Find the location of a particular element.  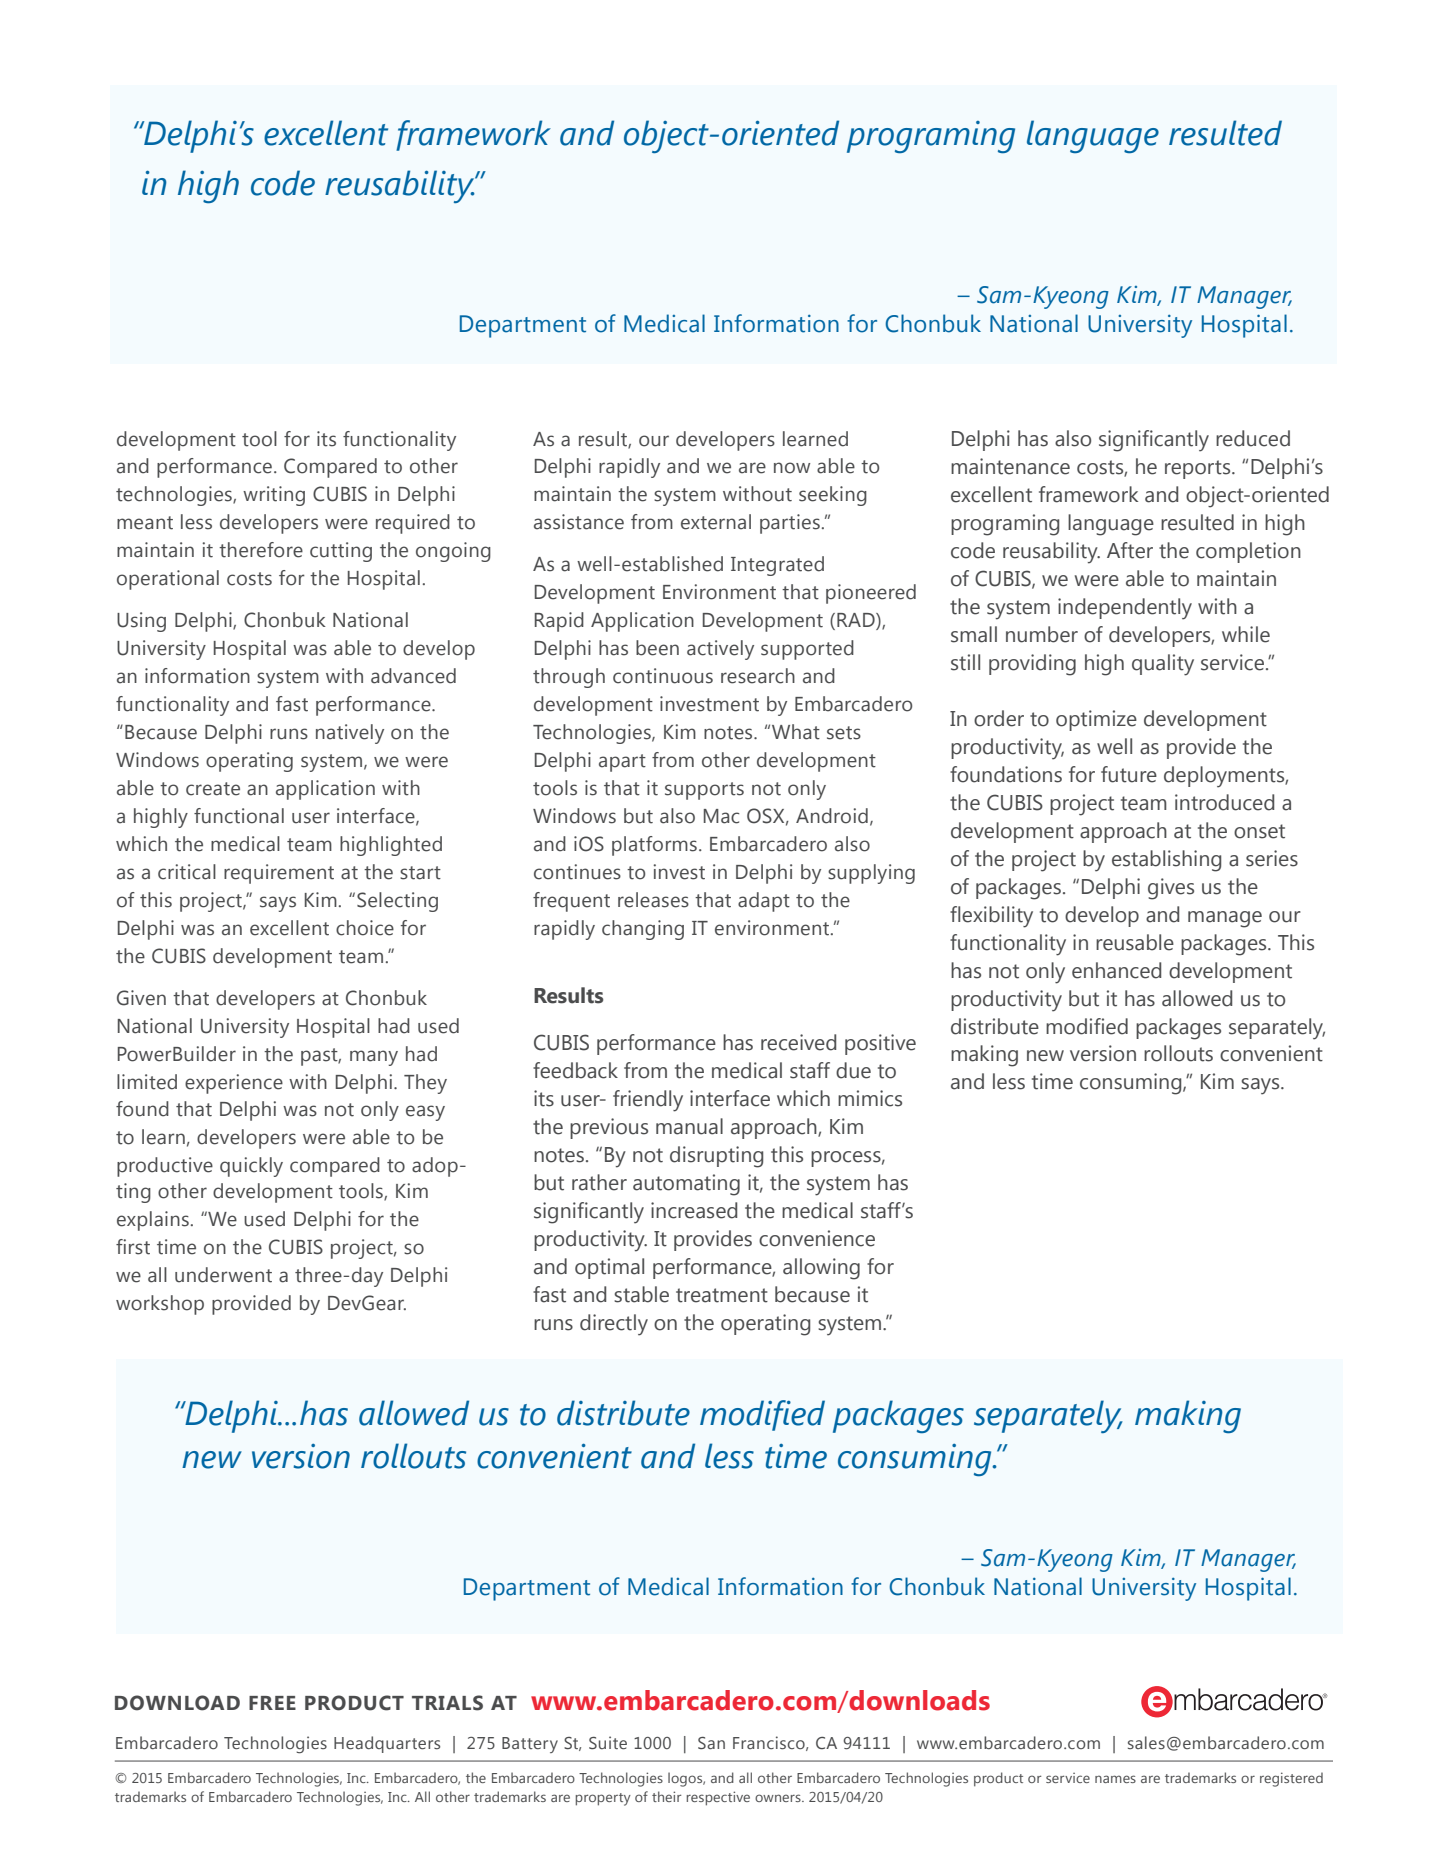

manual is located at coordinates (689, 1126).
